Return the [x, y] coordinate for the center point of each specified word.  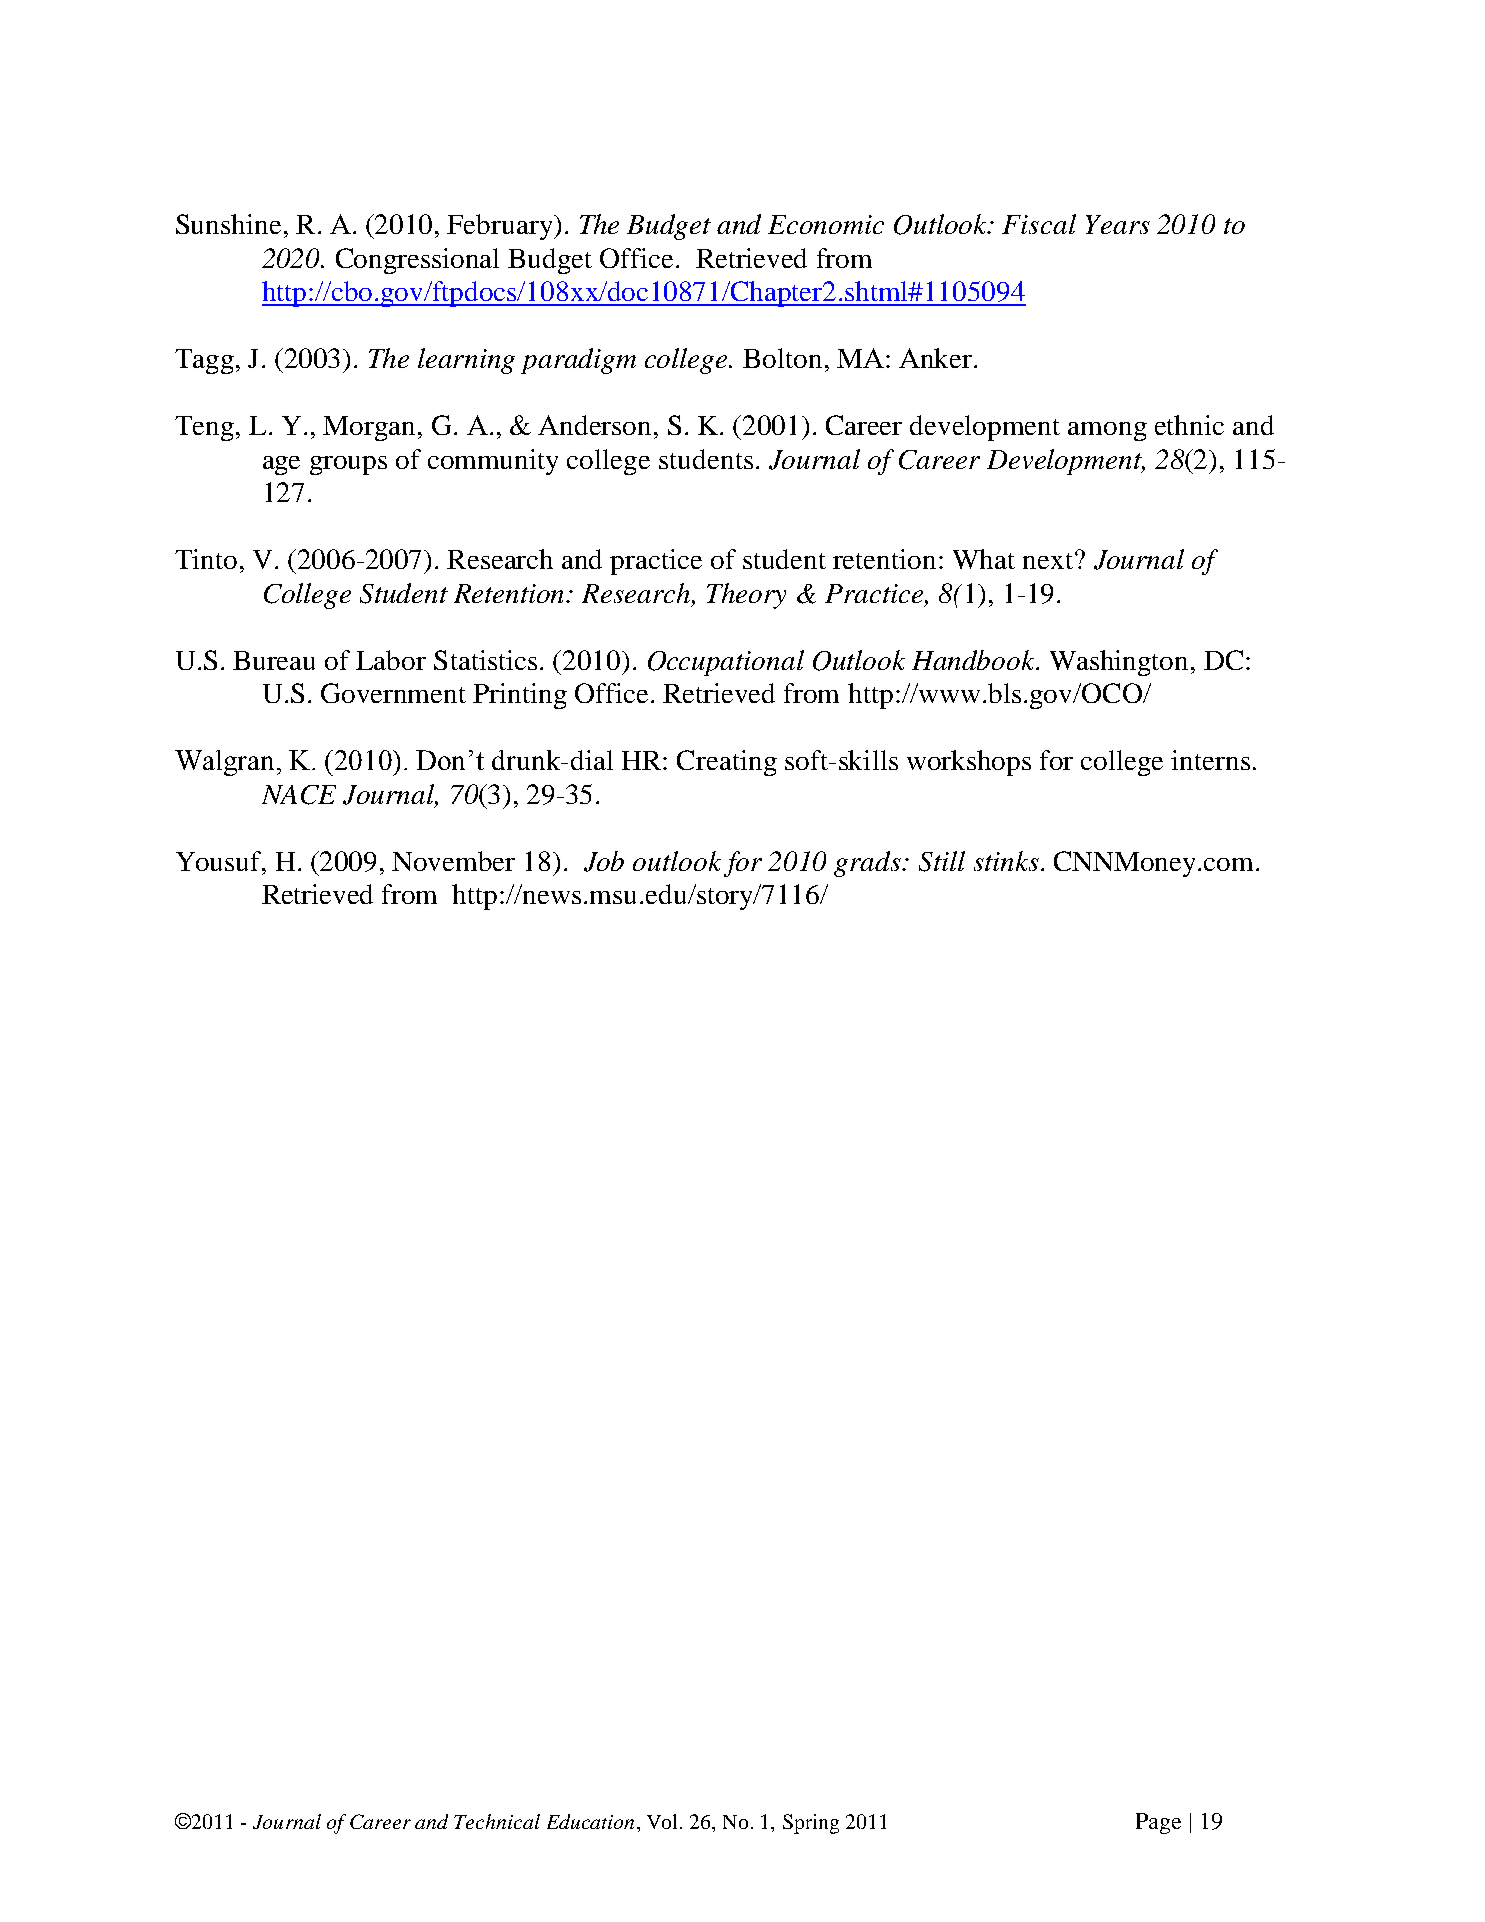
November [453, 861]
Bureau [274, 660]
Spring [811, 1824]
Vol [664, 1821]
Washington [1119, 663]
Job [604, 861]
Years [1118, 224]
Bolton [782, 358]
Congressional [417, 261]
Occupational [726, 663]
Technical [497, 1821]
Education [590, 1821]
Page [1158, 1823]
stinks [1006, 861]
